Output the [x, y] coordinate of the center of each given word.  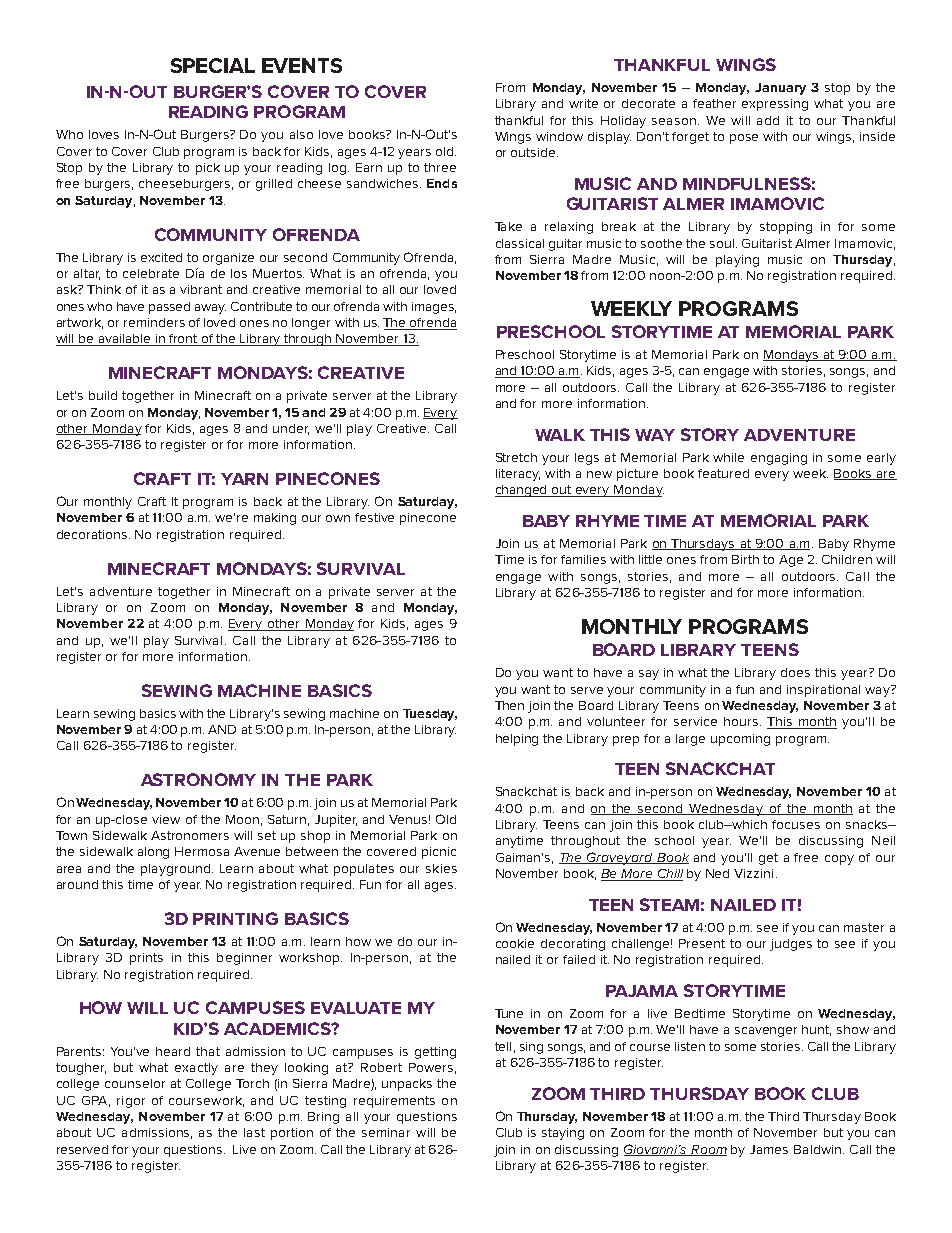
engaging [779, 459]
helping [517, 740]
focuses [796, 824]
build [103, 395]
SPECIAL [213, 65]
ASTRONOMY [198, 779]
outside [534, 152]
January [780, 89]
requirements [394, 1102]
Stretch [516, 457]
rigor [131, 1102]
